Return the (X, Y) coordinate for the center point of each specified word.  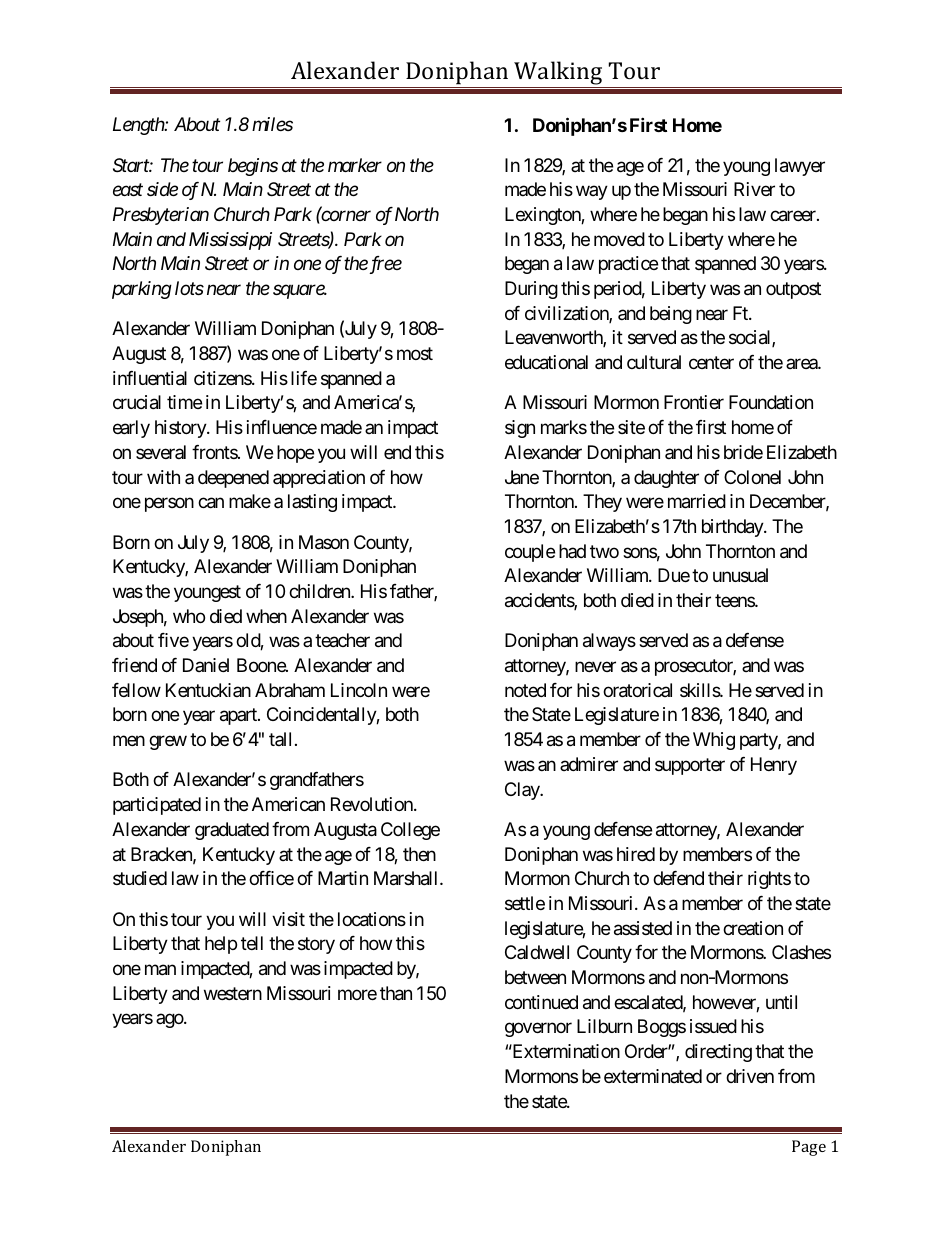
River (754, 189)
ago (170, 1021)
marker (355, 165)
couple (530, 553)
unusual (740, 575)
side (162, 189)
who (189, 616)
